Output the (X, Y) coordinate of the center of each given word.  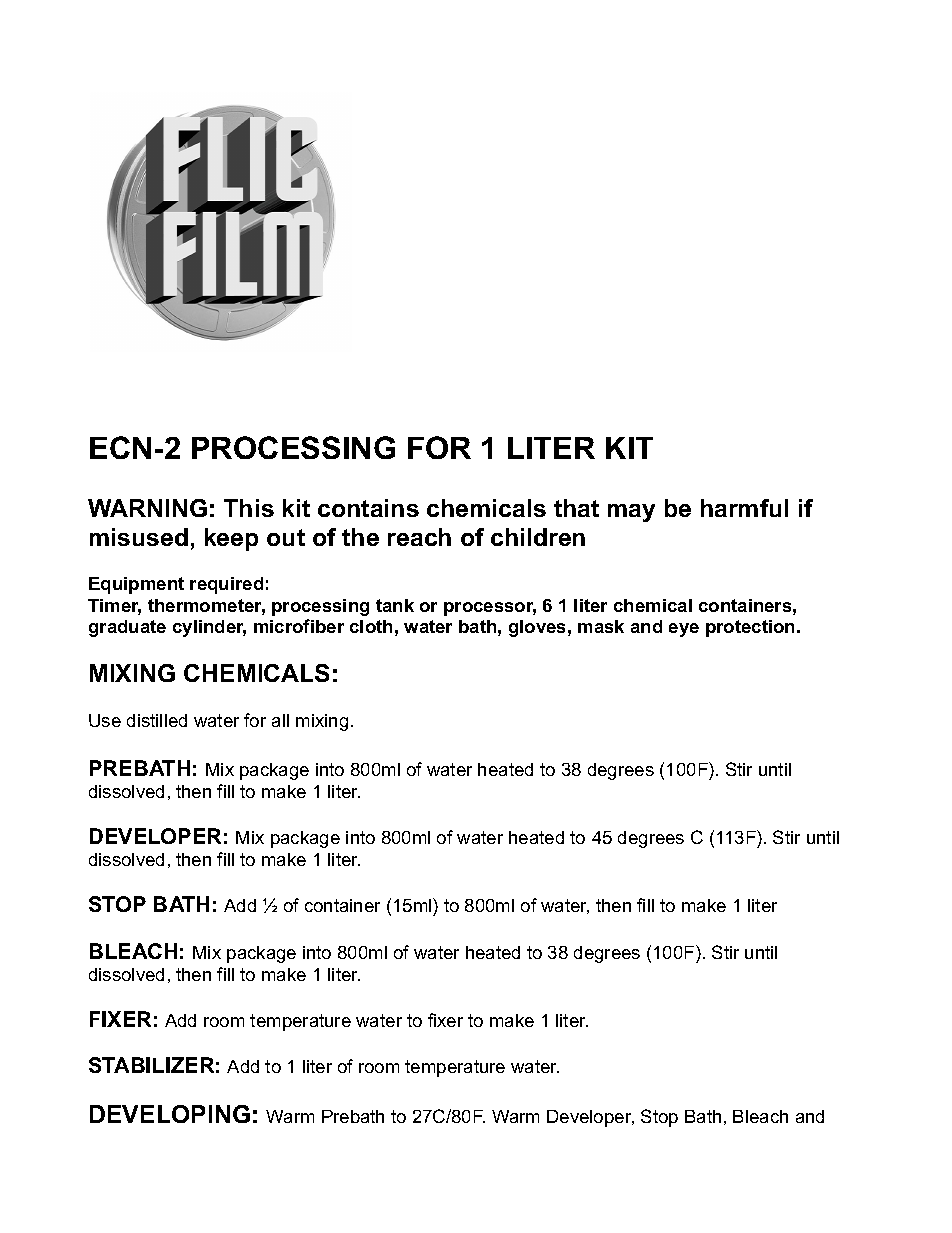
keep (231, 539)
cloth (371, 626)
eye (684, 630)
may (631, 513)
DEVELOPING (170, 1114)
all (280, 720)
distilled (157, 720)
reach (419, 537)
